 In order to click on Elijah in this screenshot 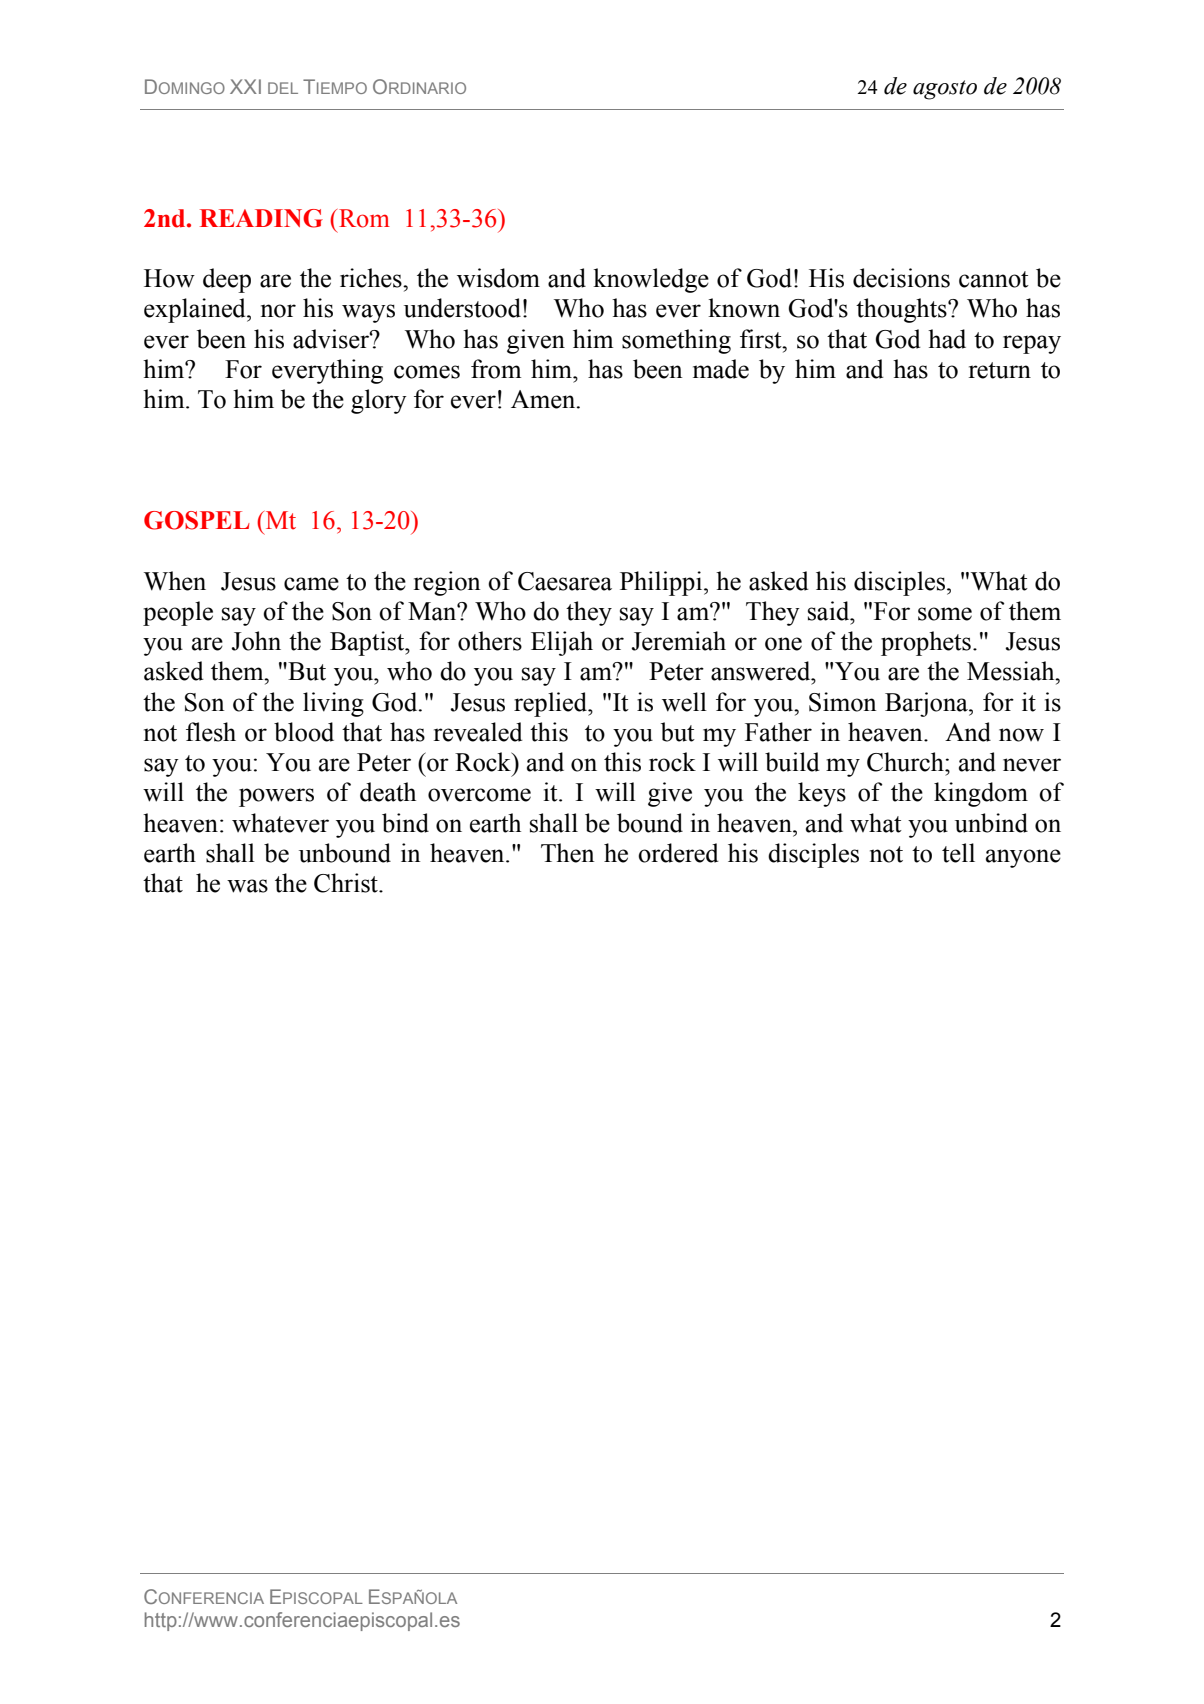, I will do `click(562, 643)`.
